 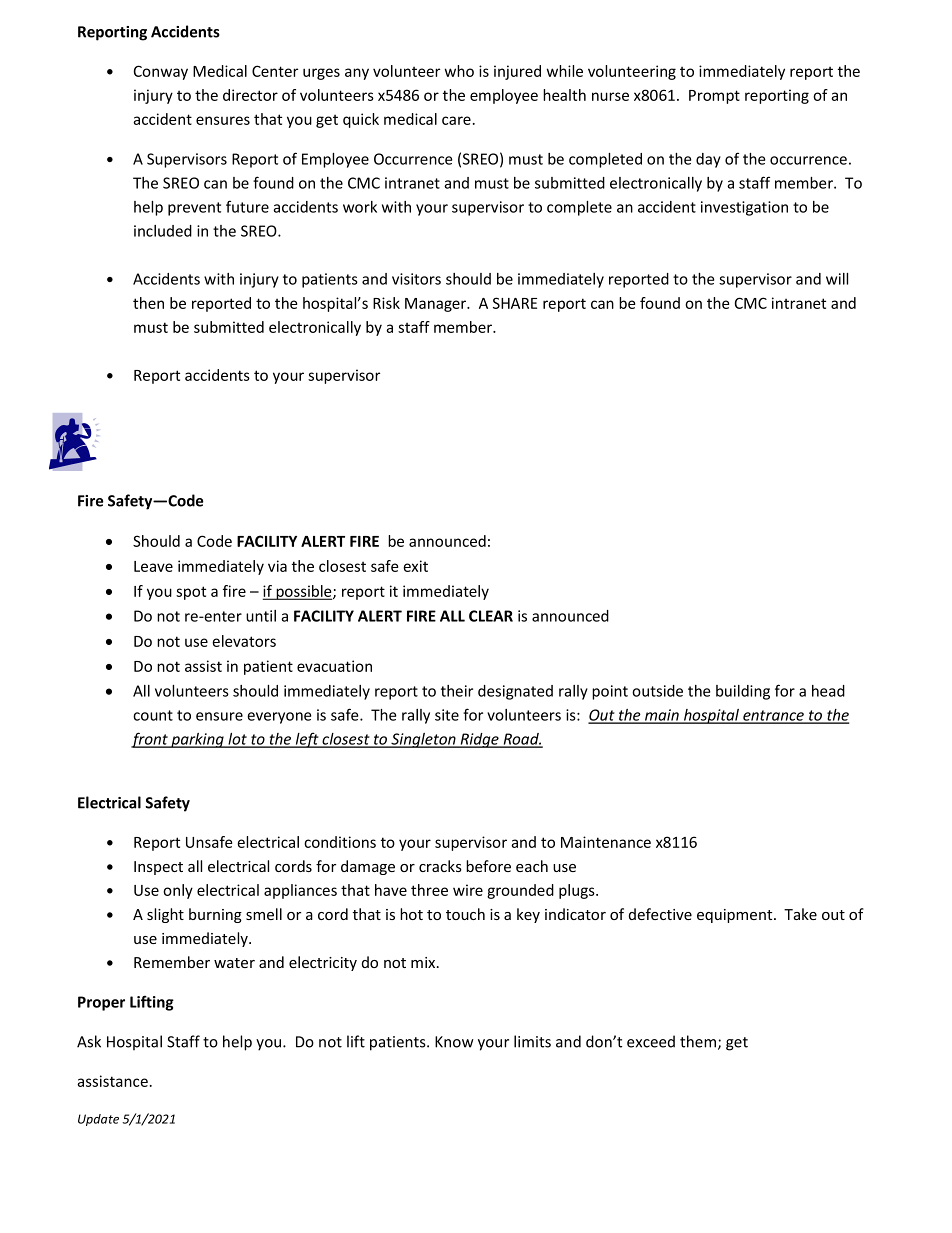 I want to click on Prompt, so click(x=714, y=97).
